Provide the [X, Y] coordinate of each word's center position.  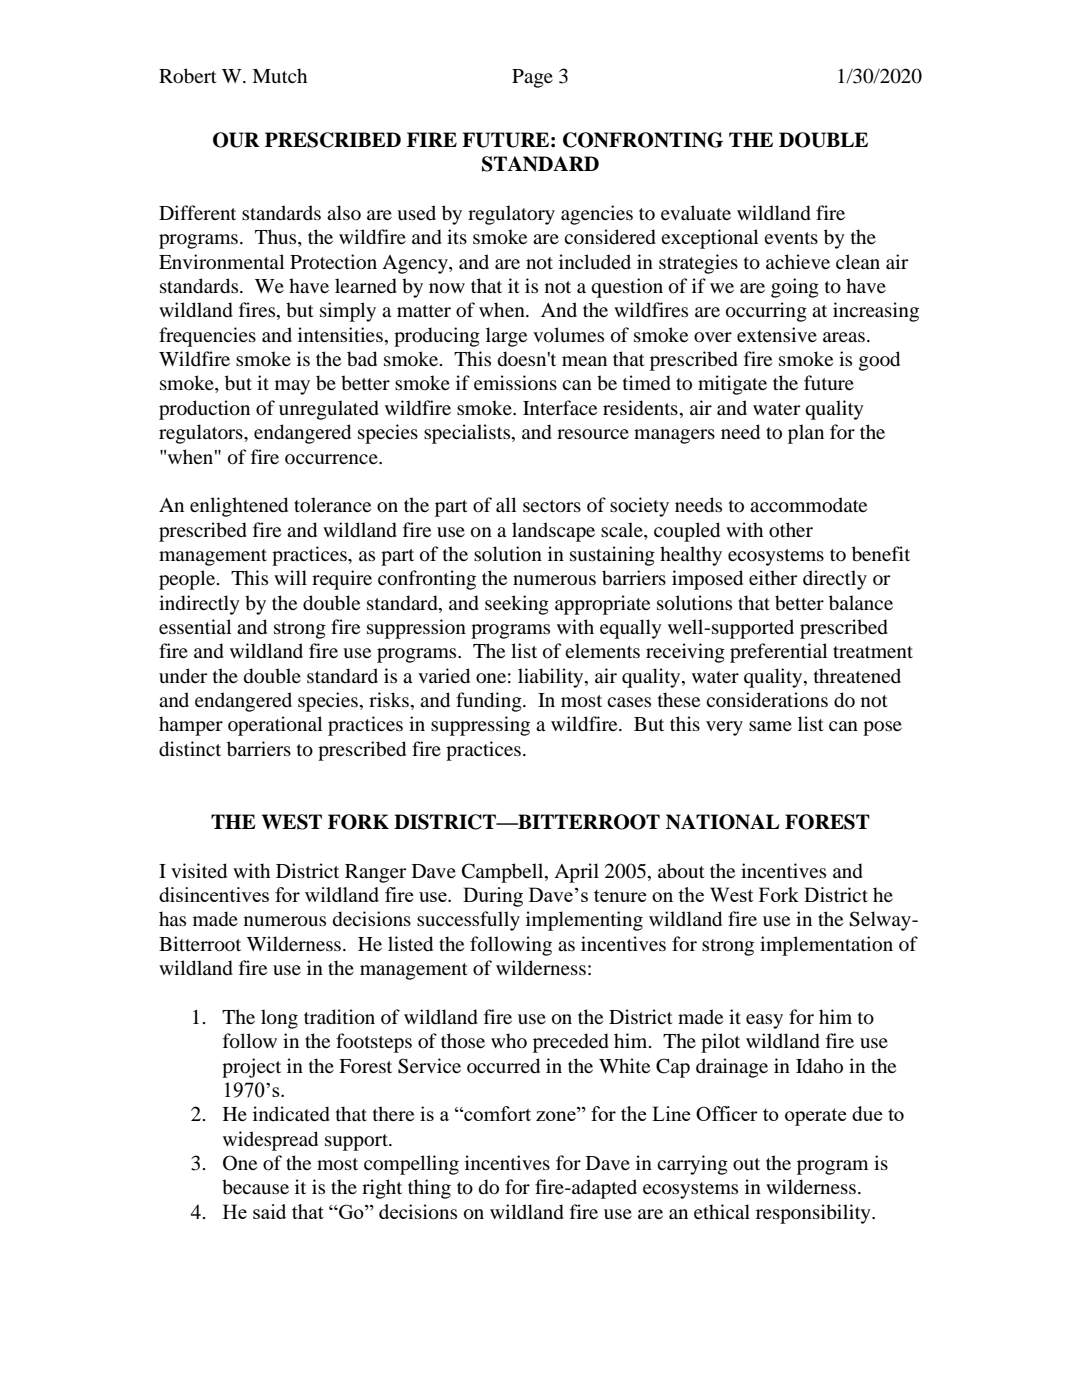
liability [552, 678]
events [791, 238]
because [255, 1186]
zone [556, 1116]
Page [532, 78]
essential [195, 626]
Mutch [279, 75]
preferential [778, 653]
